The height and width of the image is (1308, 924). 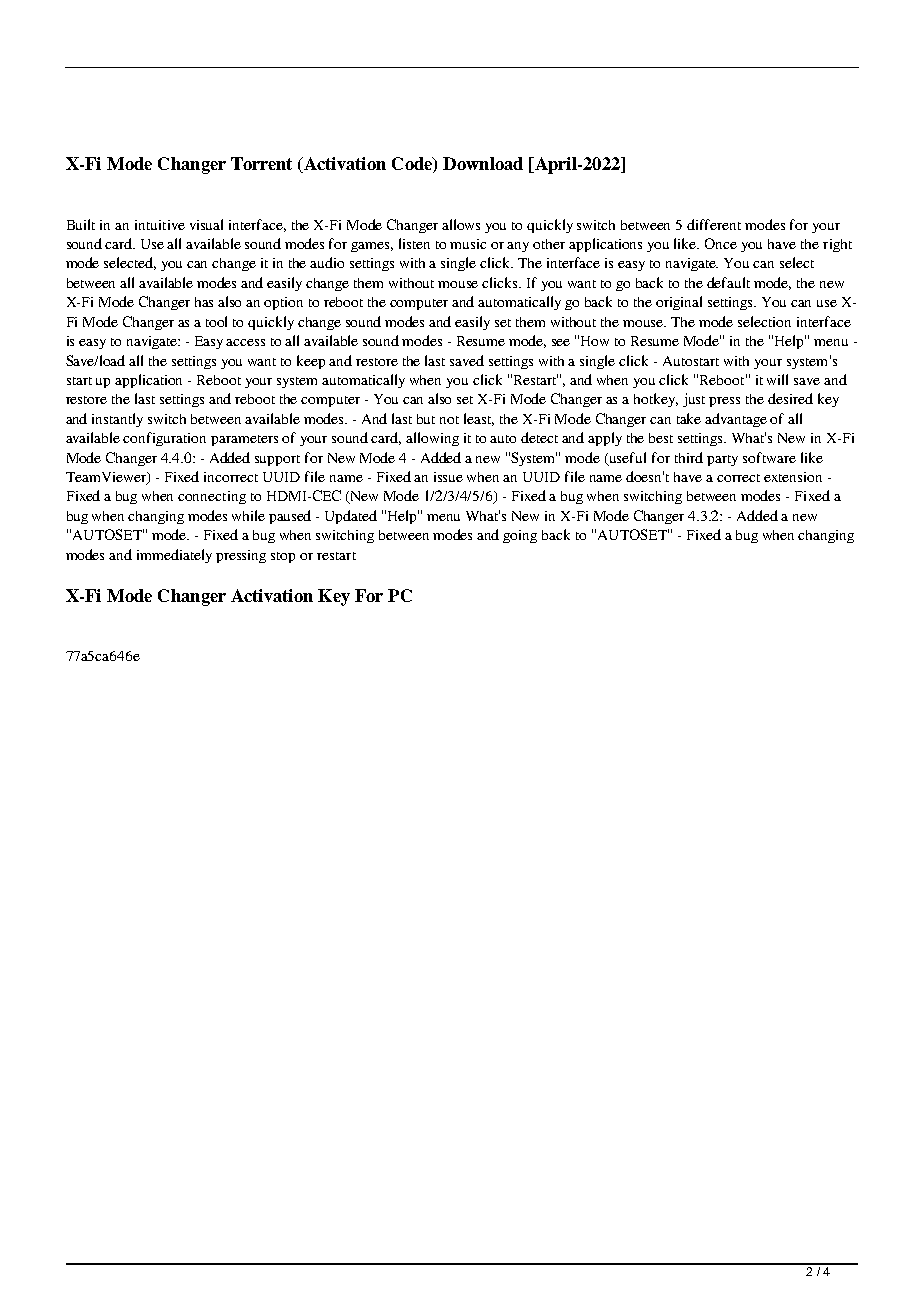 What do you see at coordinates (204, 302) in the image?
I see `has` at bounding box center [204, 302].
